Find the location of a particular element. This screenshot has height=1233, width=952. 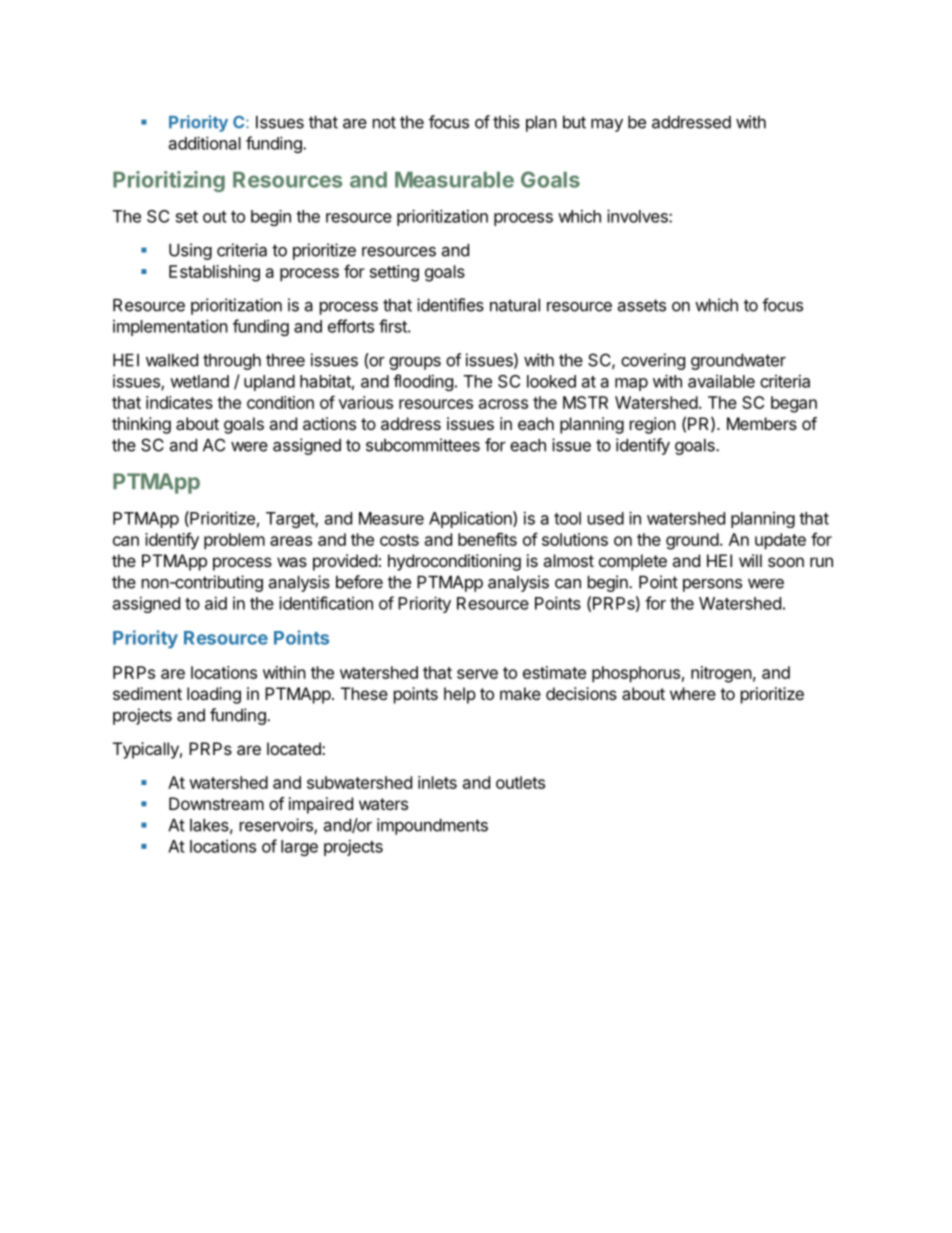

benefits is located at coordinates (487, 539).
